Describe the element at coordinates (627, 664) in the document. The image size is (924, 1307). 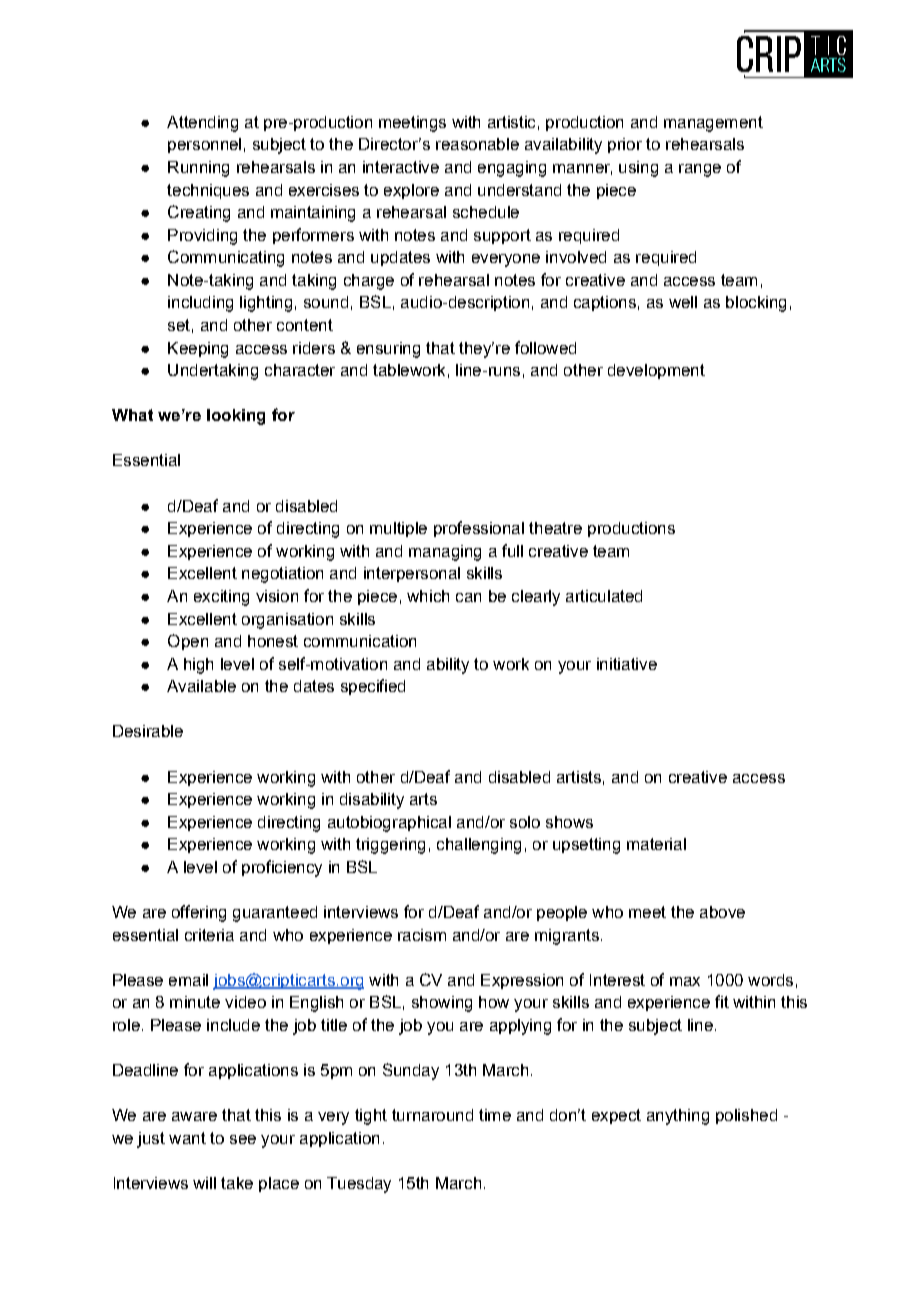
I see `initiative` at that location.
